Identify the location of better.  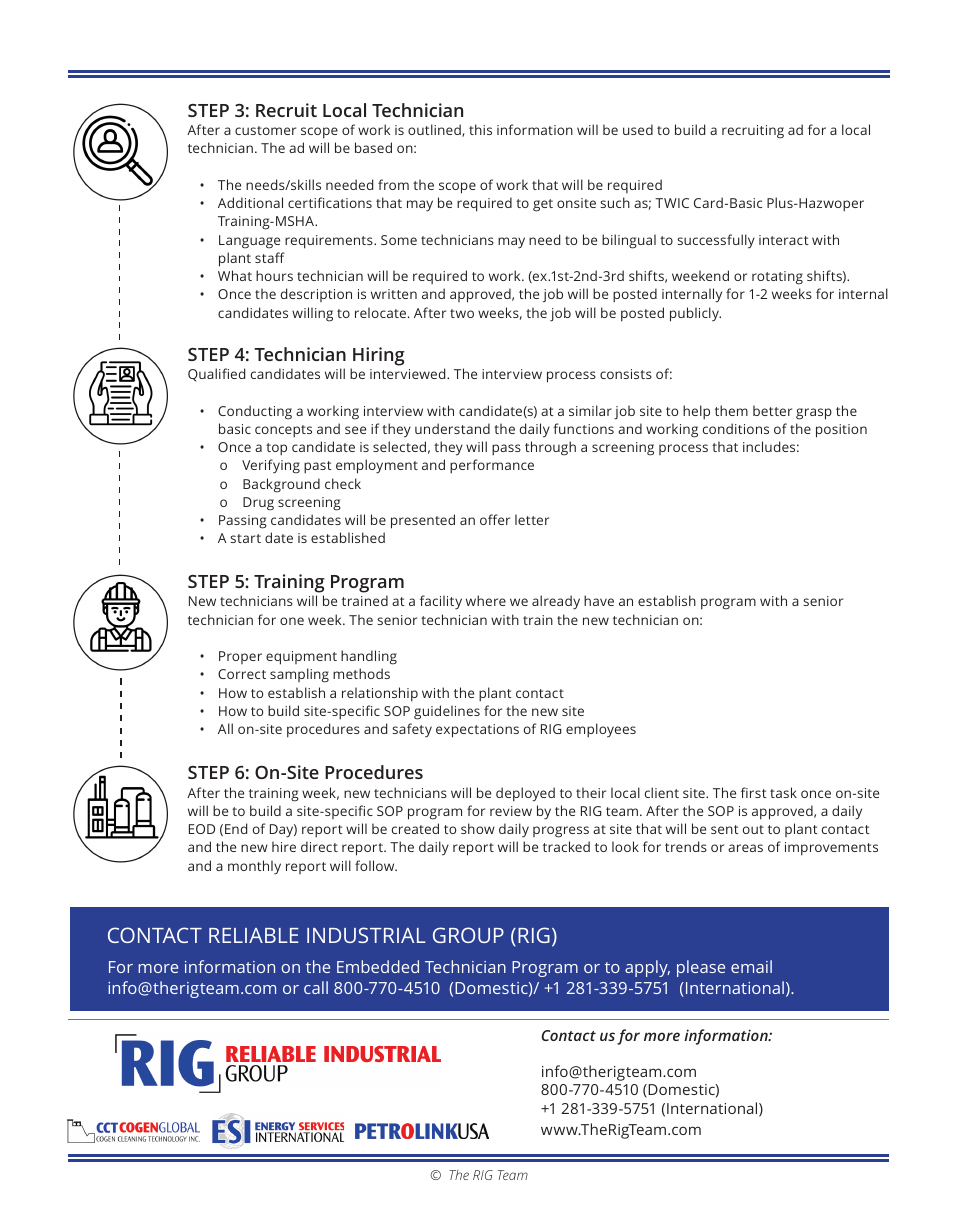
(772, 410).
